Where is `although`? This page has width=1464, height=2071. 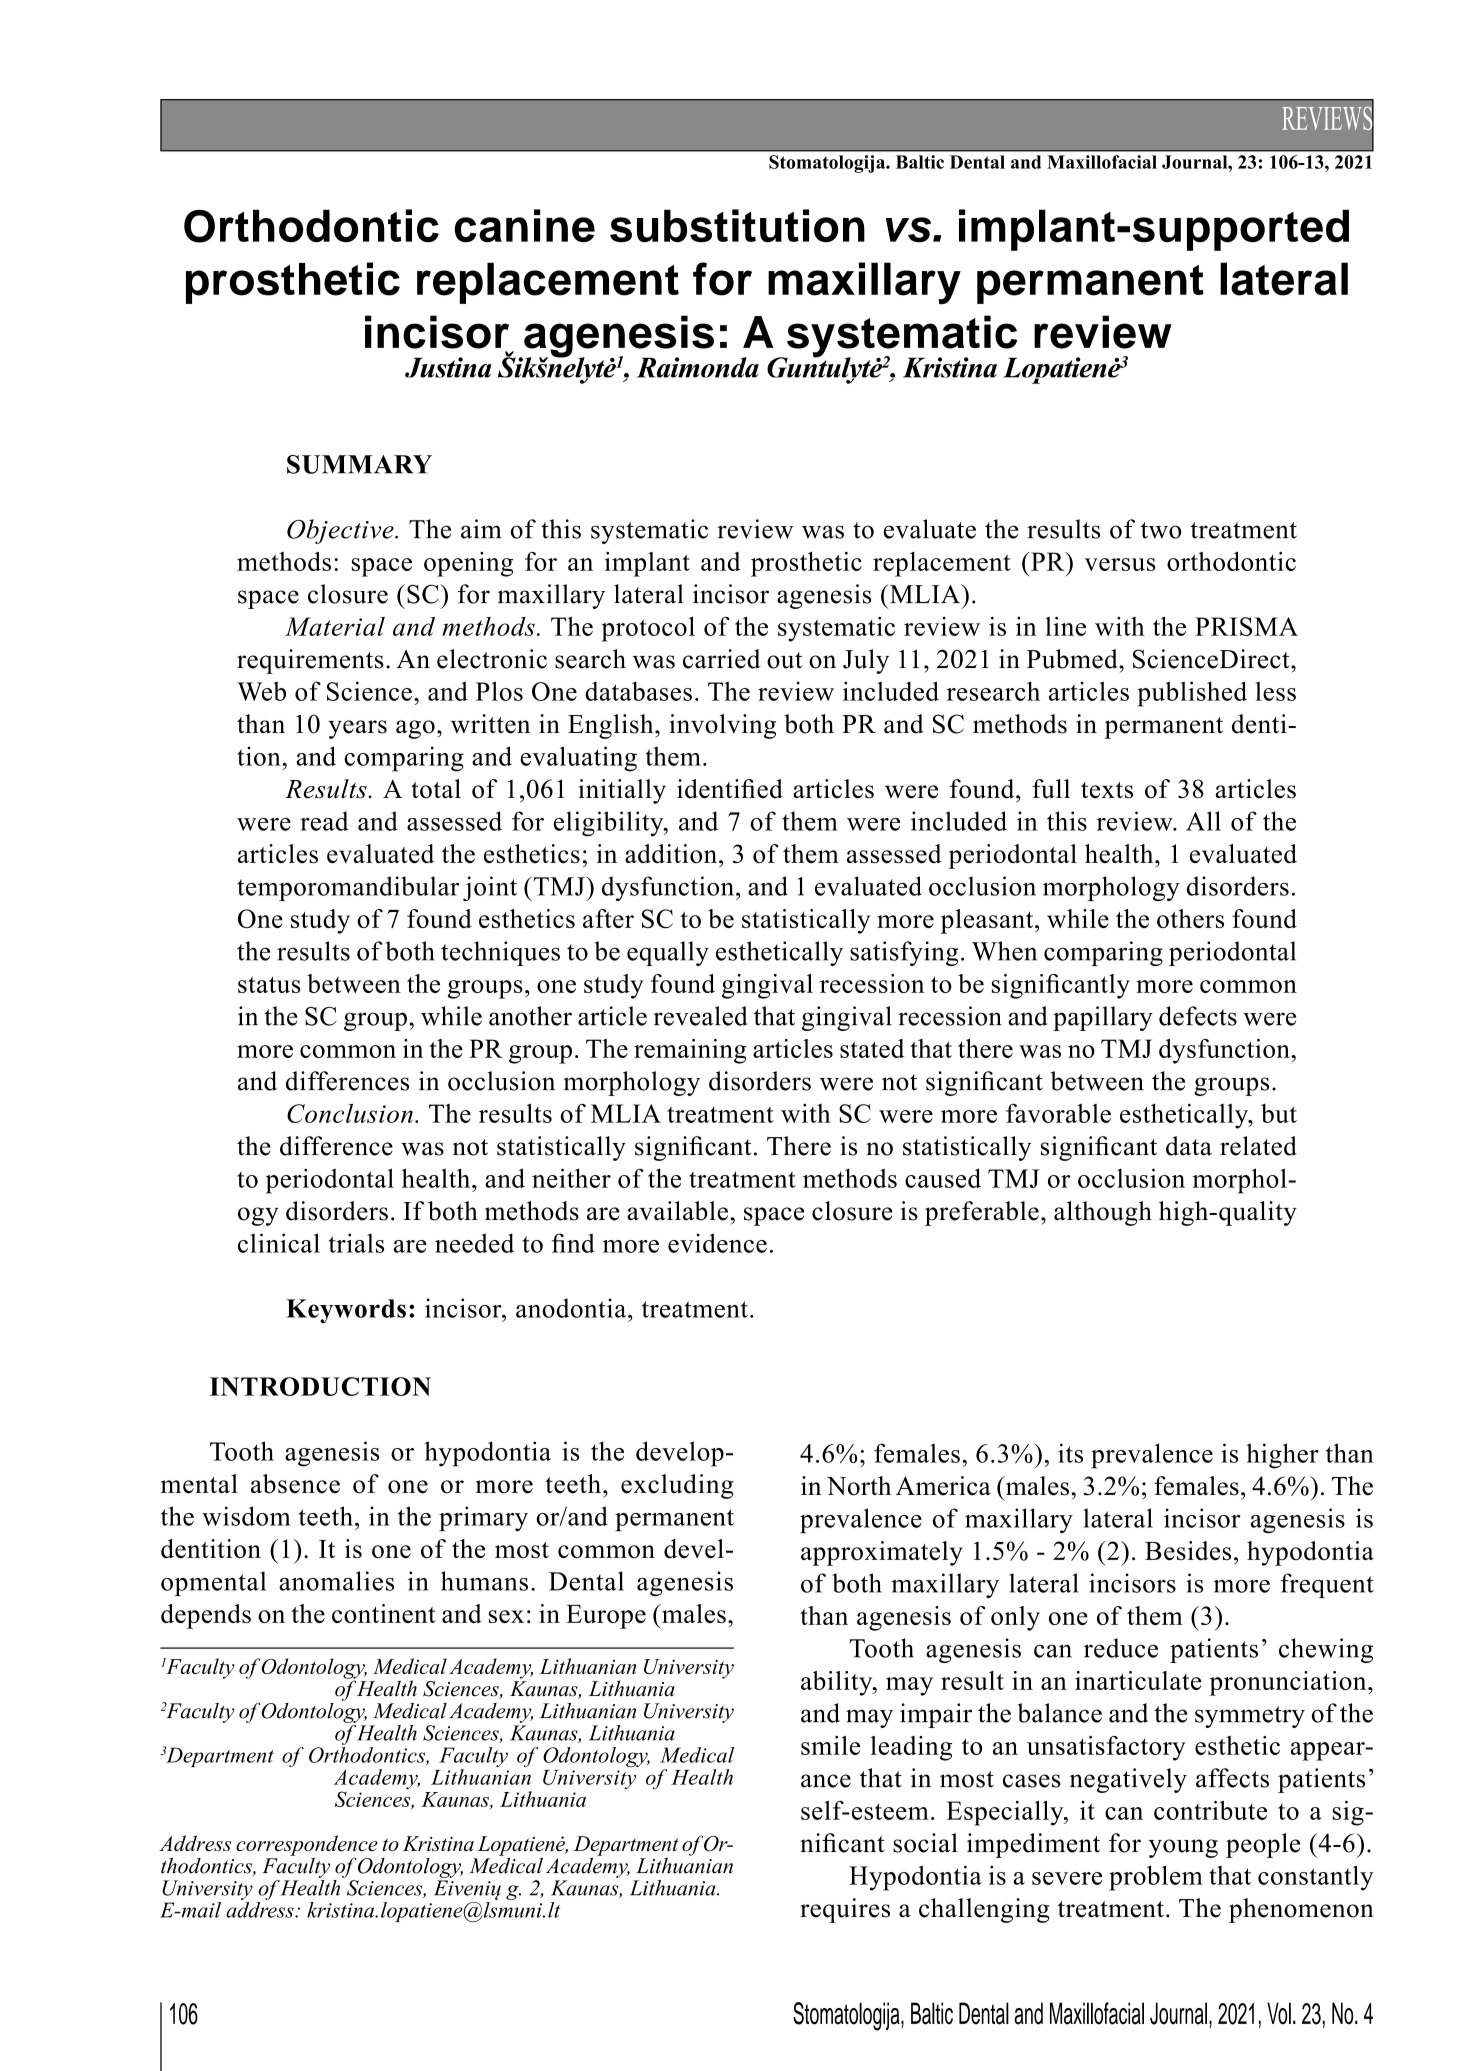 although is located at coordinates (1103, 1213).
